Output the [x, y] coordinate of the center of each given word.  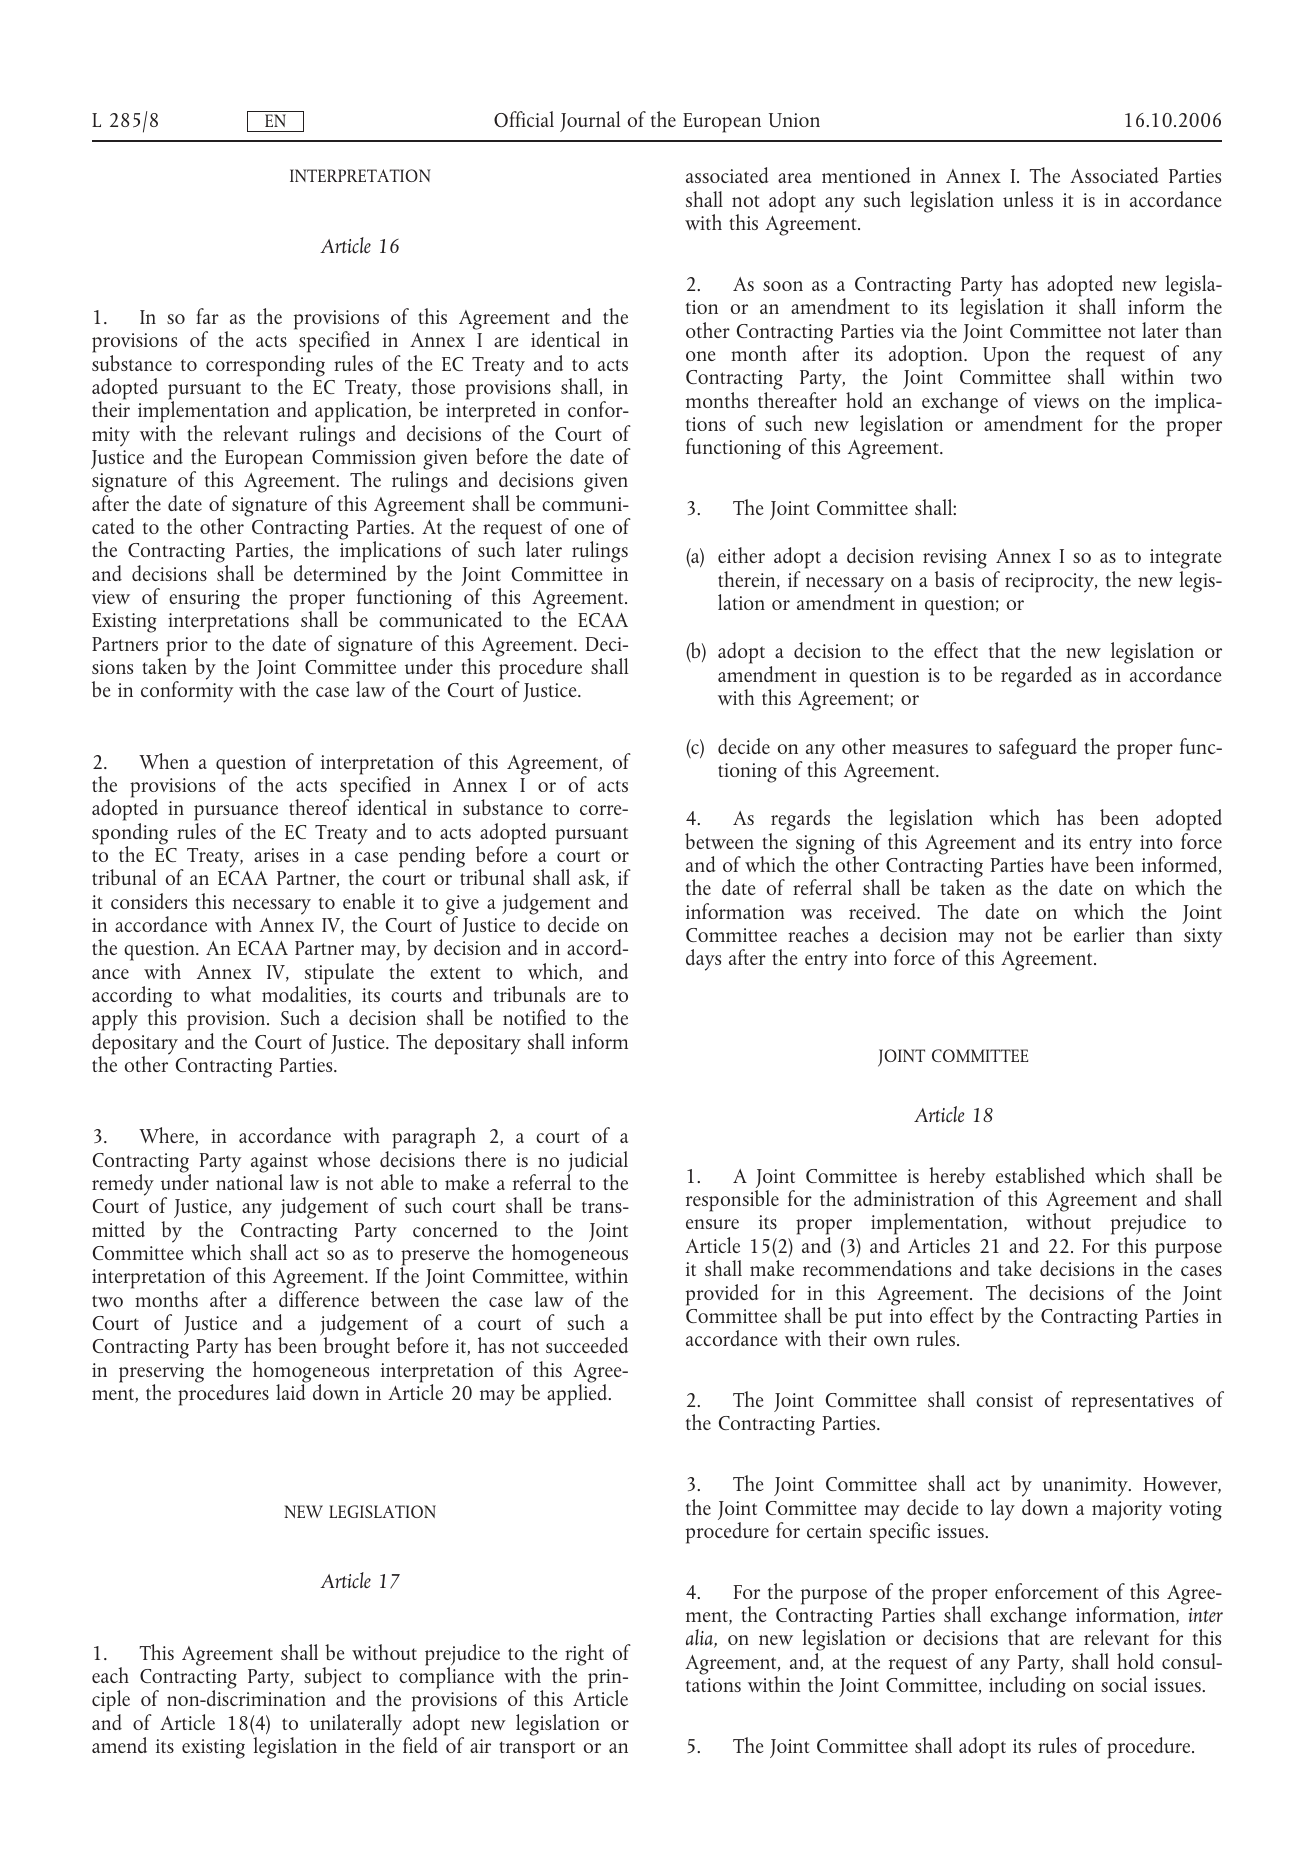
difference [319, 1299]
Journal [590, 121]
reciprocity [1050, 583]
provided [722, 1295]
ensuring [204, 600]
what [230, 994]
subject [334, 1679]
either [741, 555]
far [207, 316]
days [703, 960]
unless [1028, 199]
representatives [1133, 1403]
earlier [1099, 934]
